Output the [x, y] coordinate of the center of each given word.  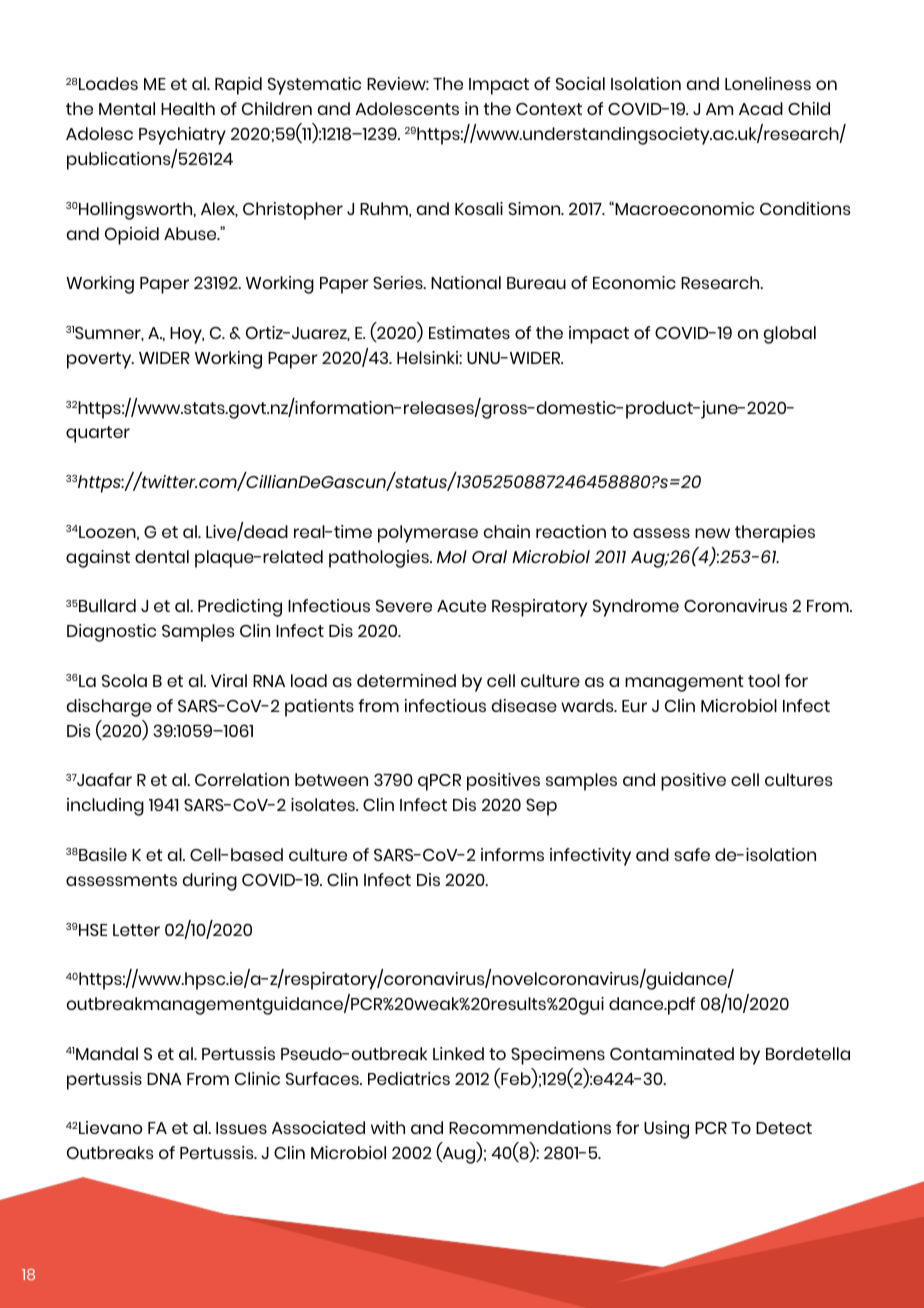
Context [549, 109]
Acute [461, 606]
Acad [761, 108]
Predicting [240, 608]
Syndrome [636, 608]
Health [188, 108]
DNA [164, 1079]
